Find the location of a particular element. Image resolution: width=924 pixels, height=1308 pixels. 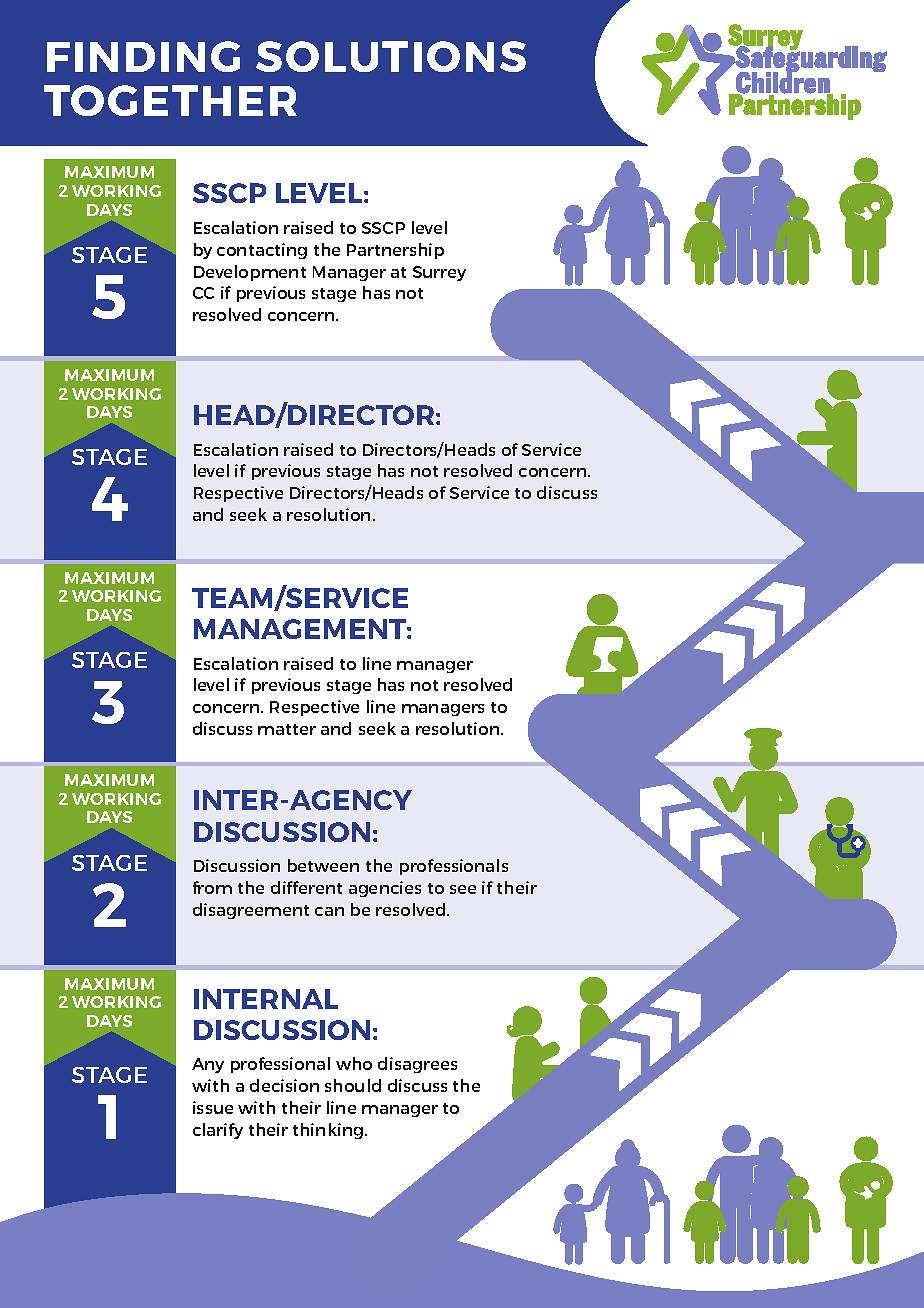

should is located at coordinates (353, 1085).
